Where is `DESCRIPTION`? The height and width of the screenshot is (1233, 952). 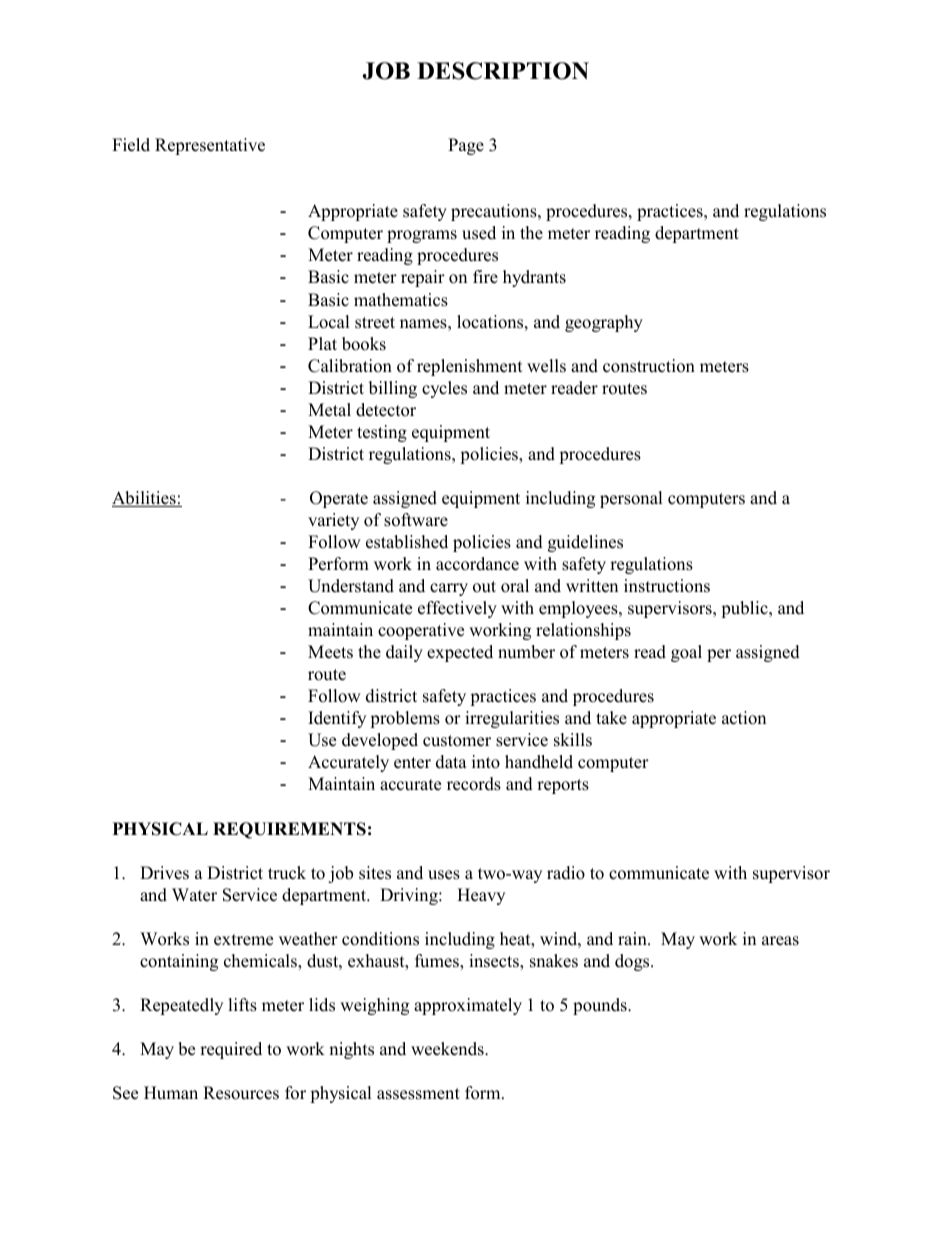 DESCRIPTION is located at coordinates (503, 71).
